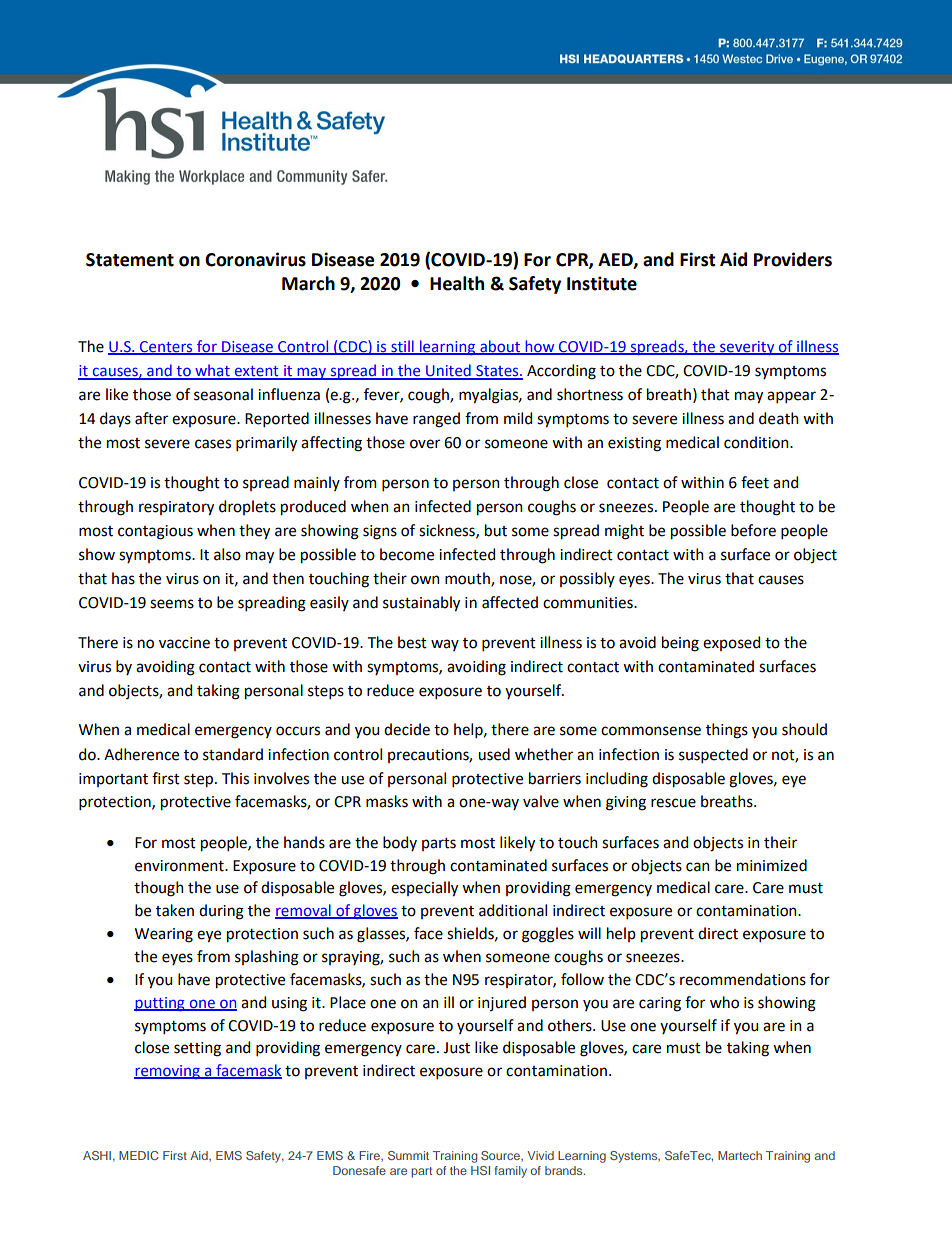 The image size is (952, 1233). I want to click on Wearing, so click(164, 935).
